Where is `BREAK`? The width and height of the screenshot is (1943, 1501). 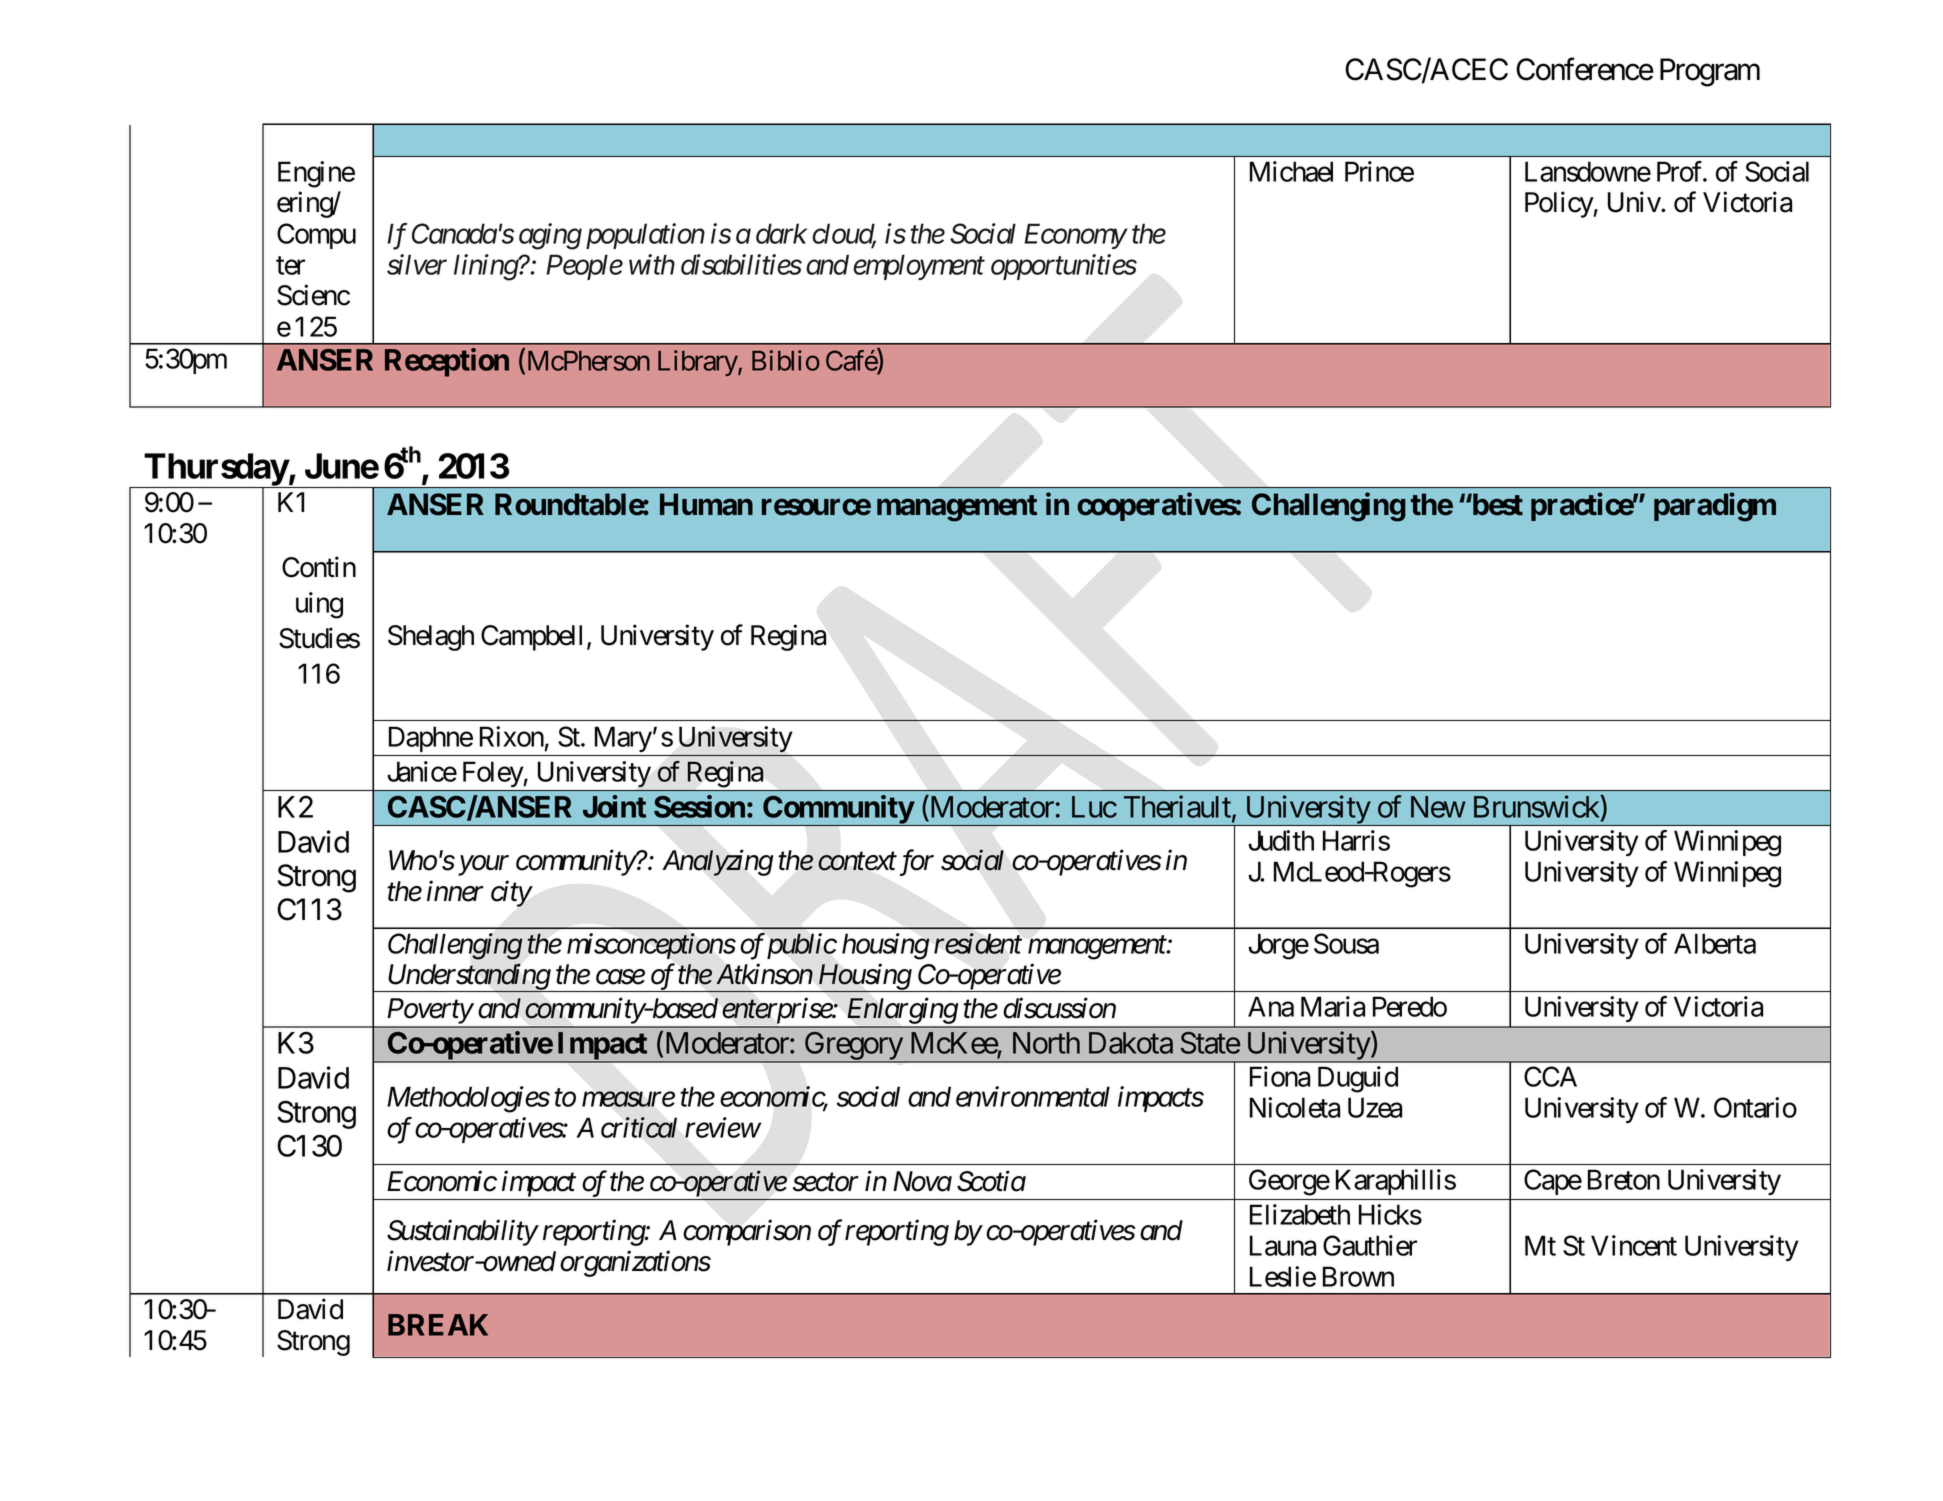
BREAK is located at coordinates (438, 1325).
